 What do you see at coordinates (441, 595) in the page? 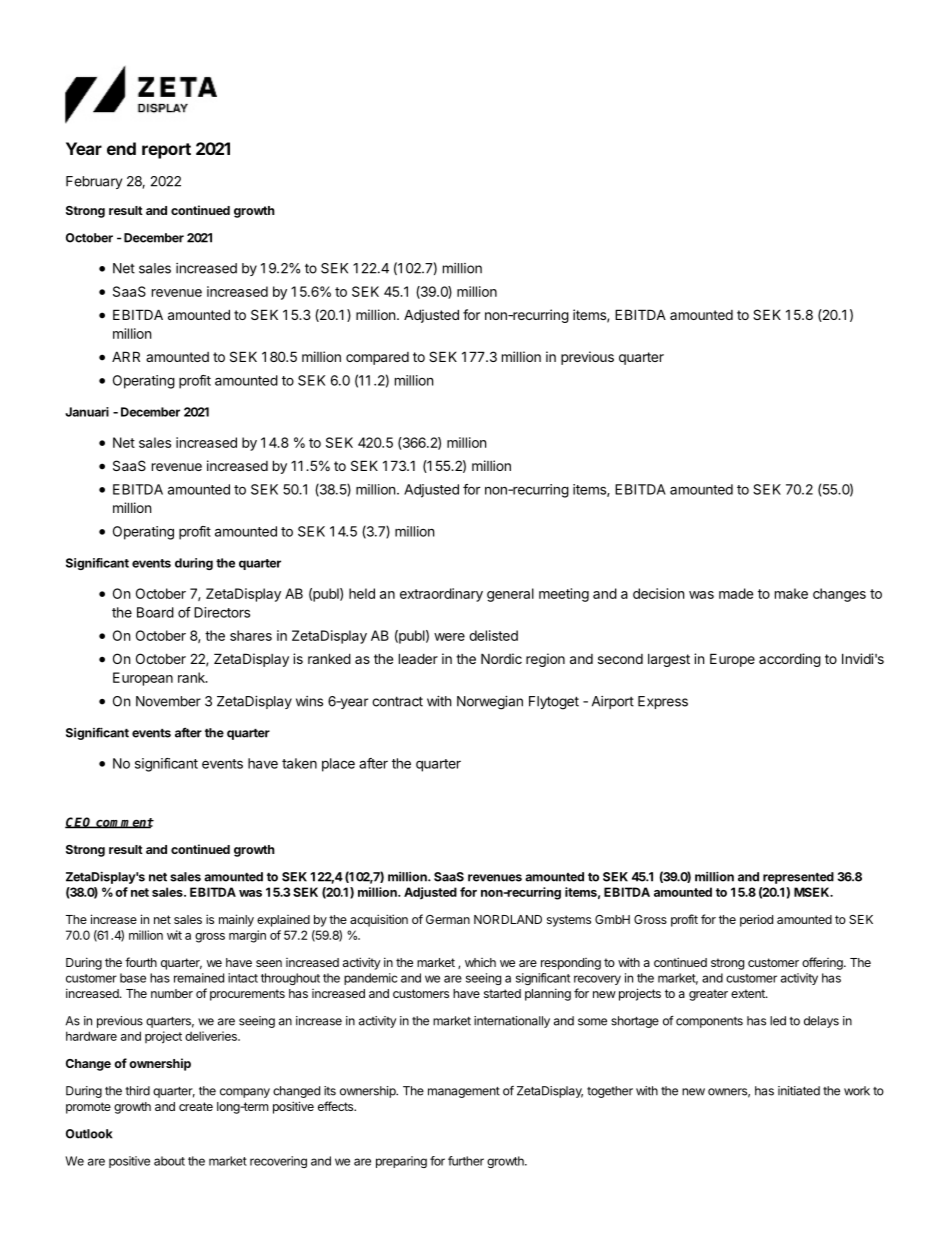
I see `extraordinary` at bounding box center [441, 595].
